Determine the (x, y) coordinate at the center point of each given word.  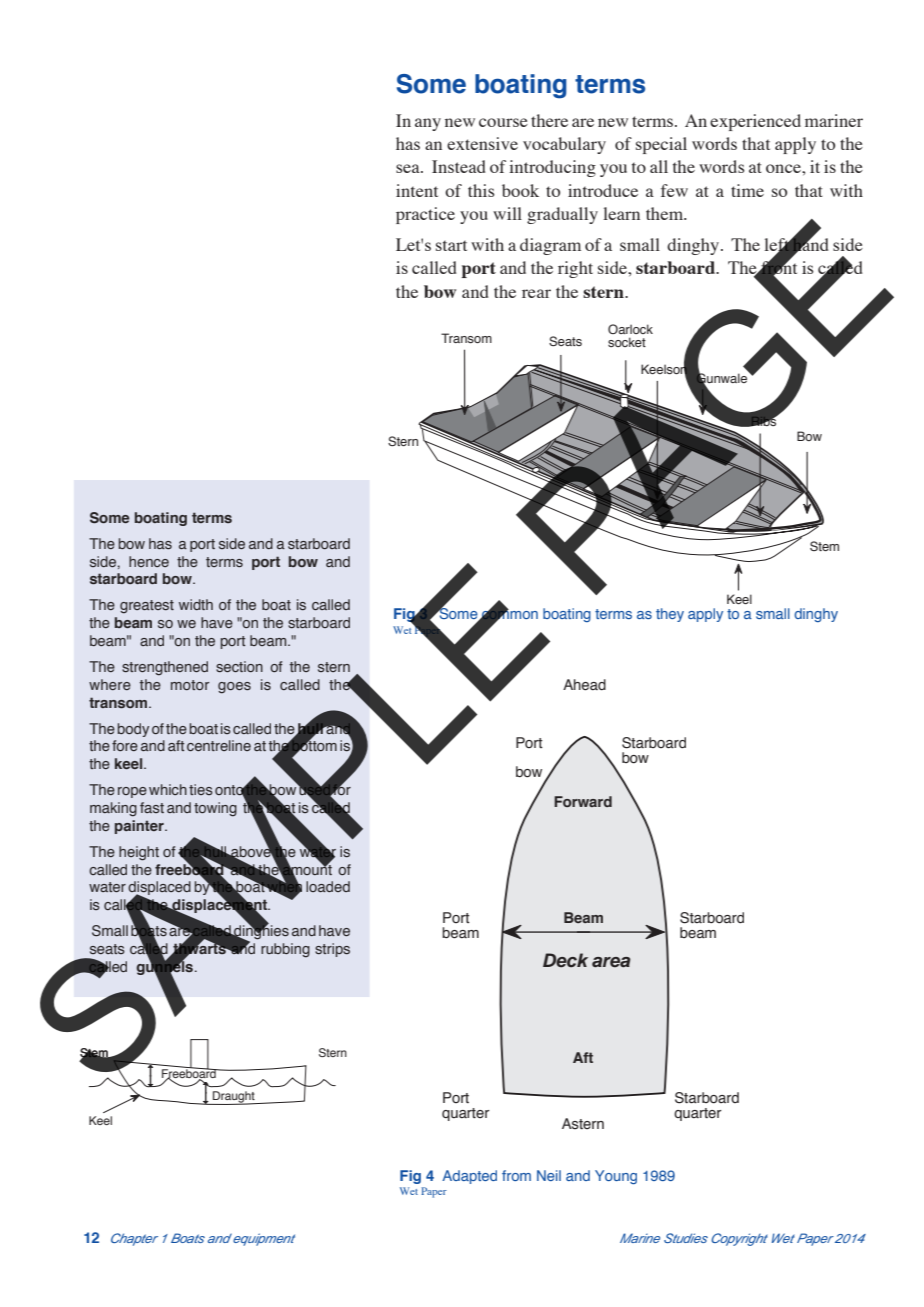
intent (417, 190)
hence (149, 561)
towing (215, 809)
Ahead (584, 685)
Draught (234, 1098)
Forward (583, 801)
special (661, 145)
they (670, 615)
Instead (459, 166)
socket (627, 342)
